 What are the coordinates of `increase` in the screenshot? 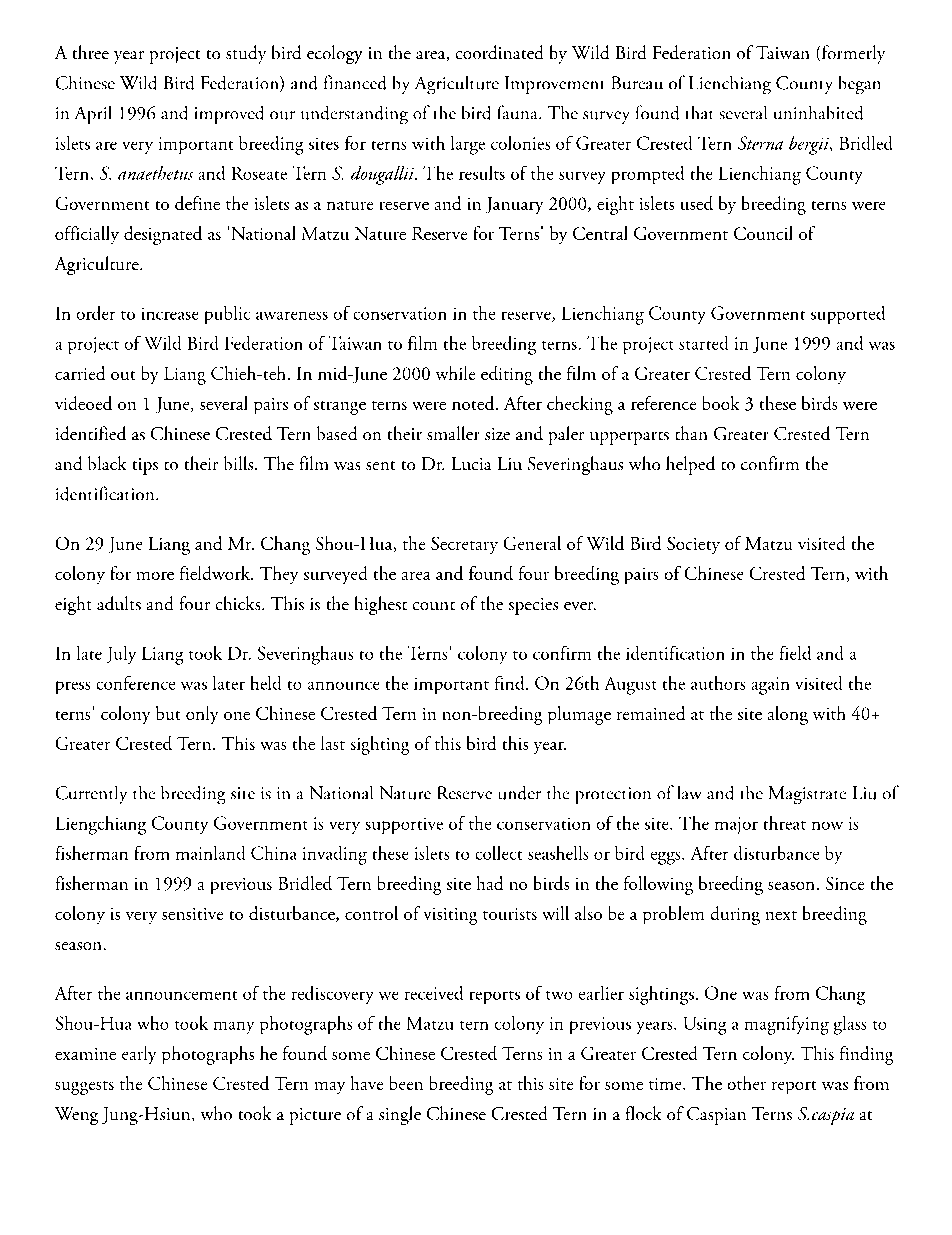 It's located at (170, 314).
